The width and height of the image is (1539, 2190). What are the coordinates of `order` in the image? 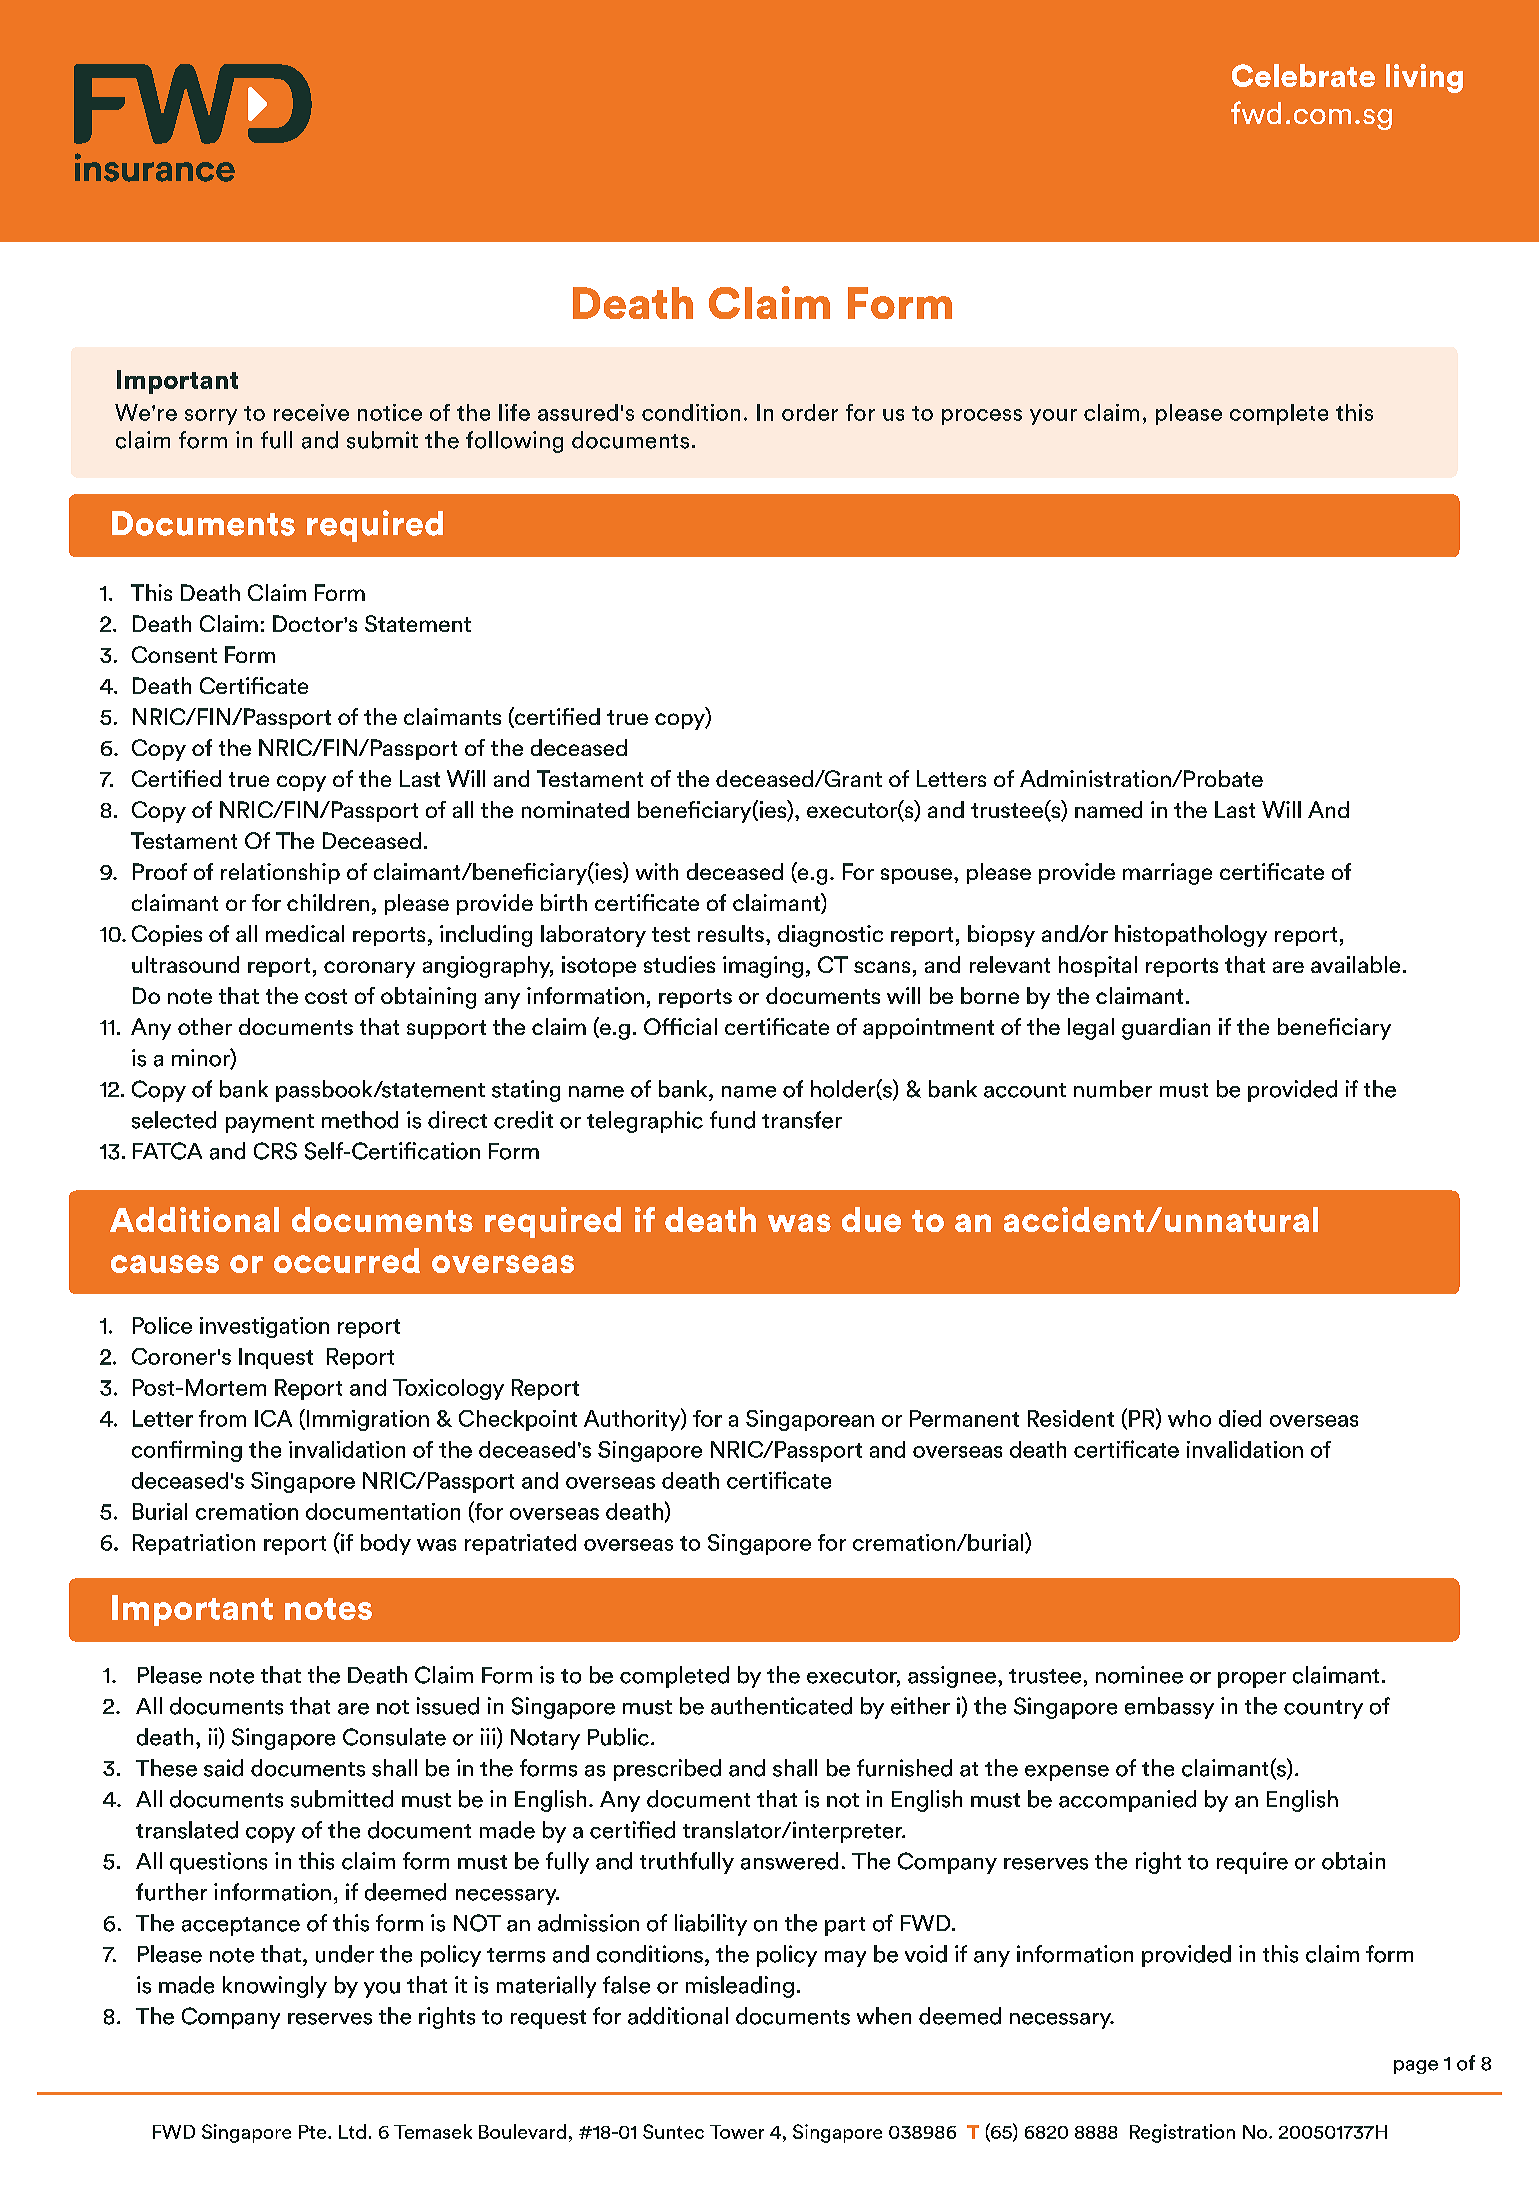 It's located at (810, 412).
